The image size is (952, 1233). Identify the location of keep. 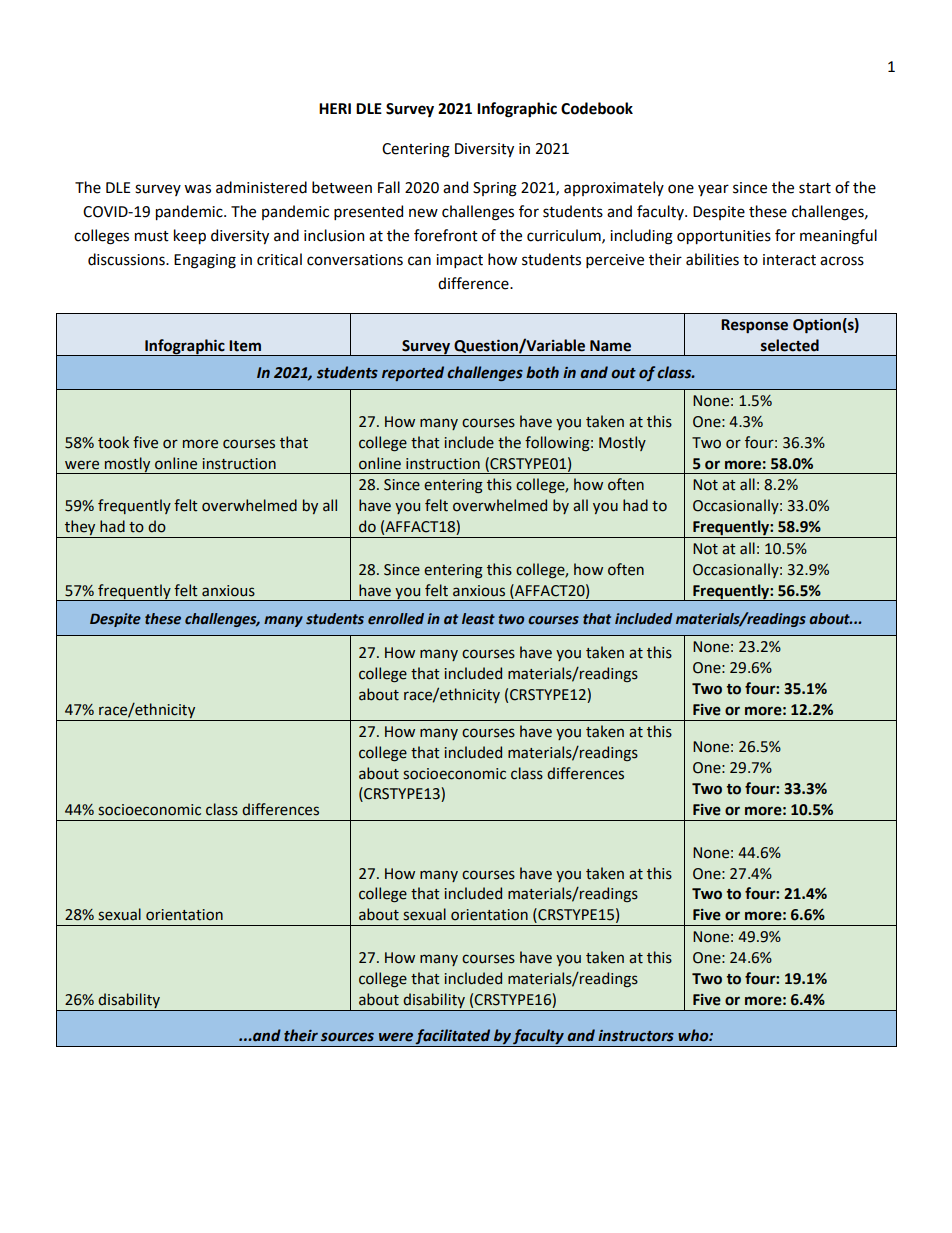
(190, 236).
